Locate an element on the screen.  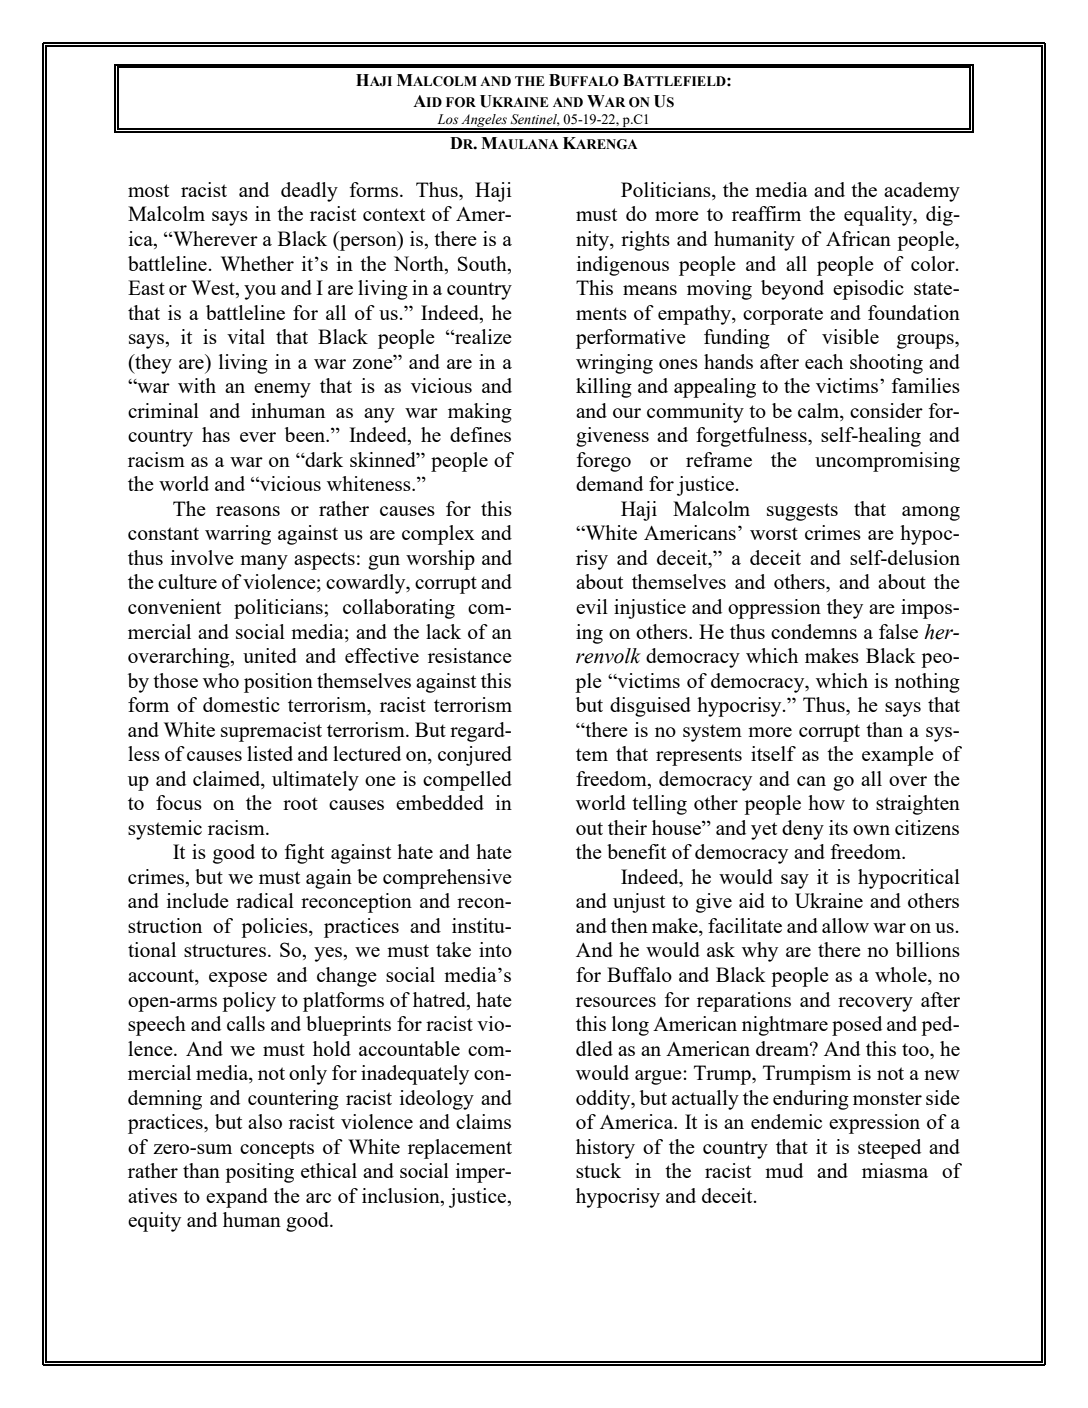
deadly is located at coordinates (309, 192).
